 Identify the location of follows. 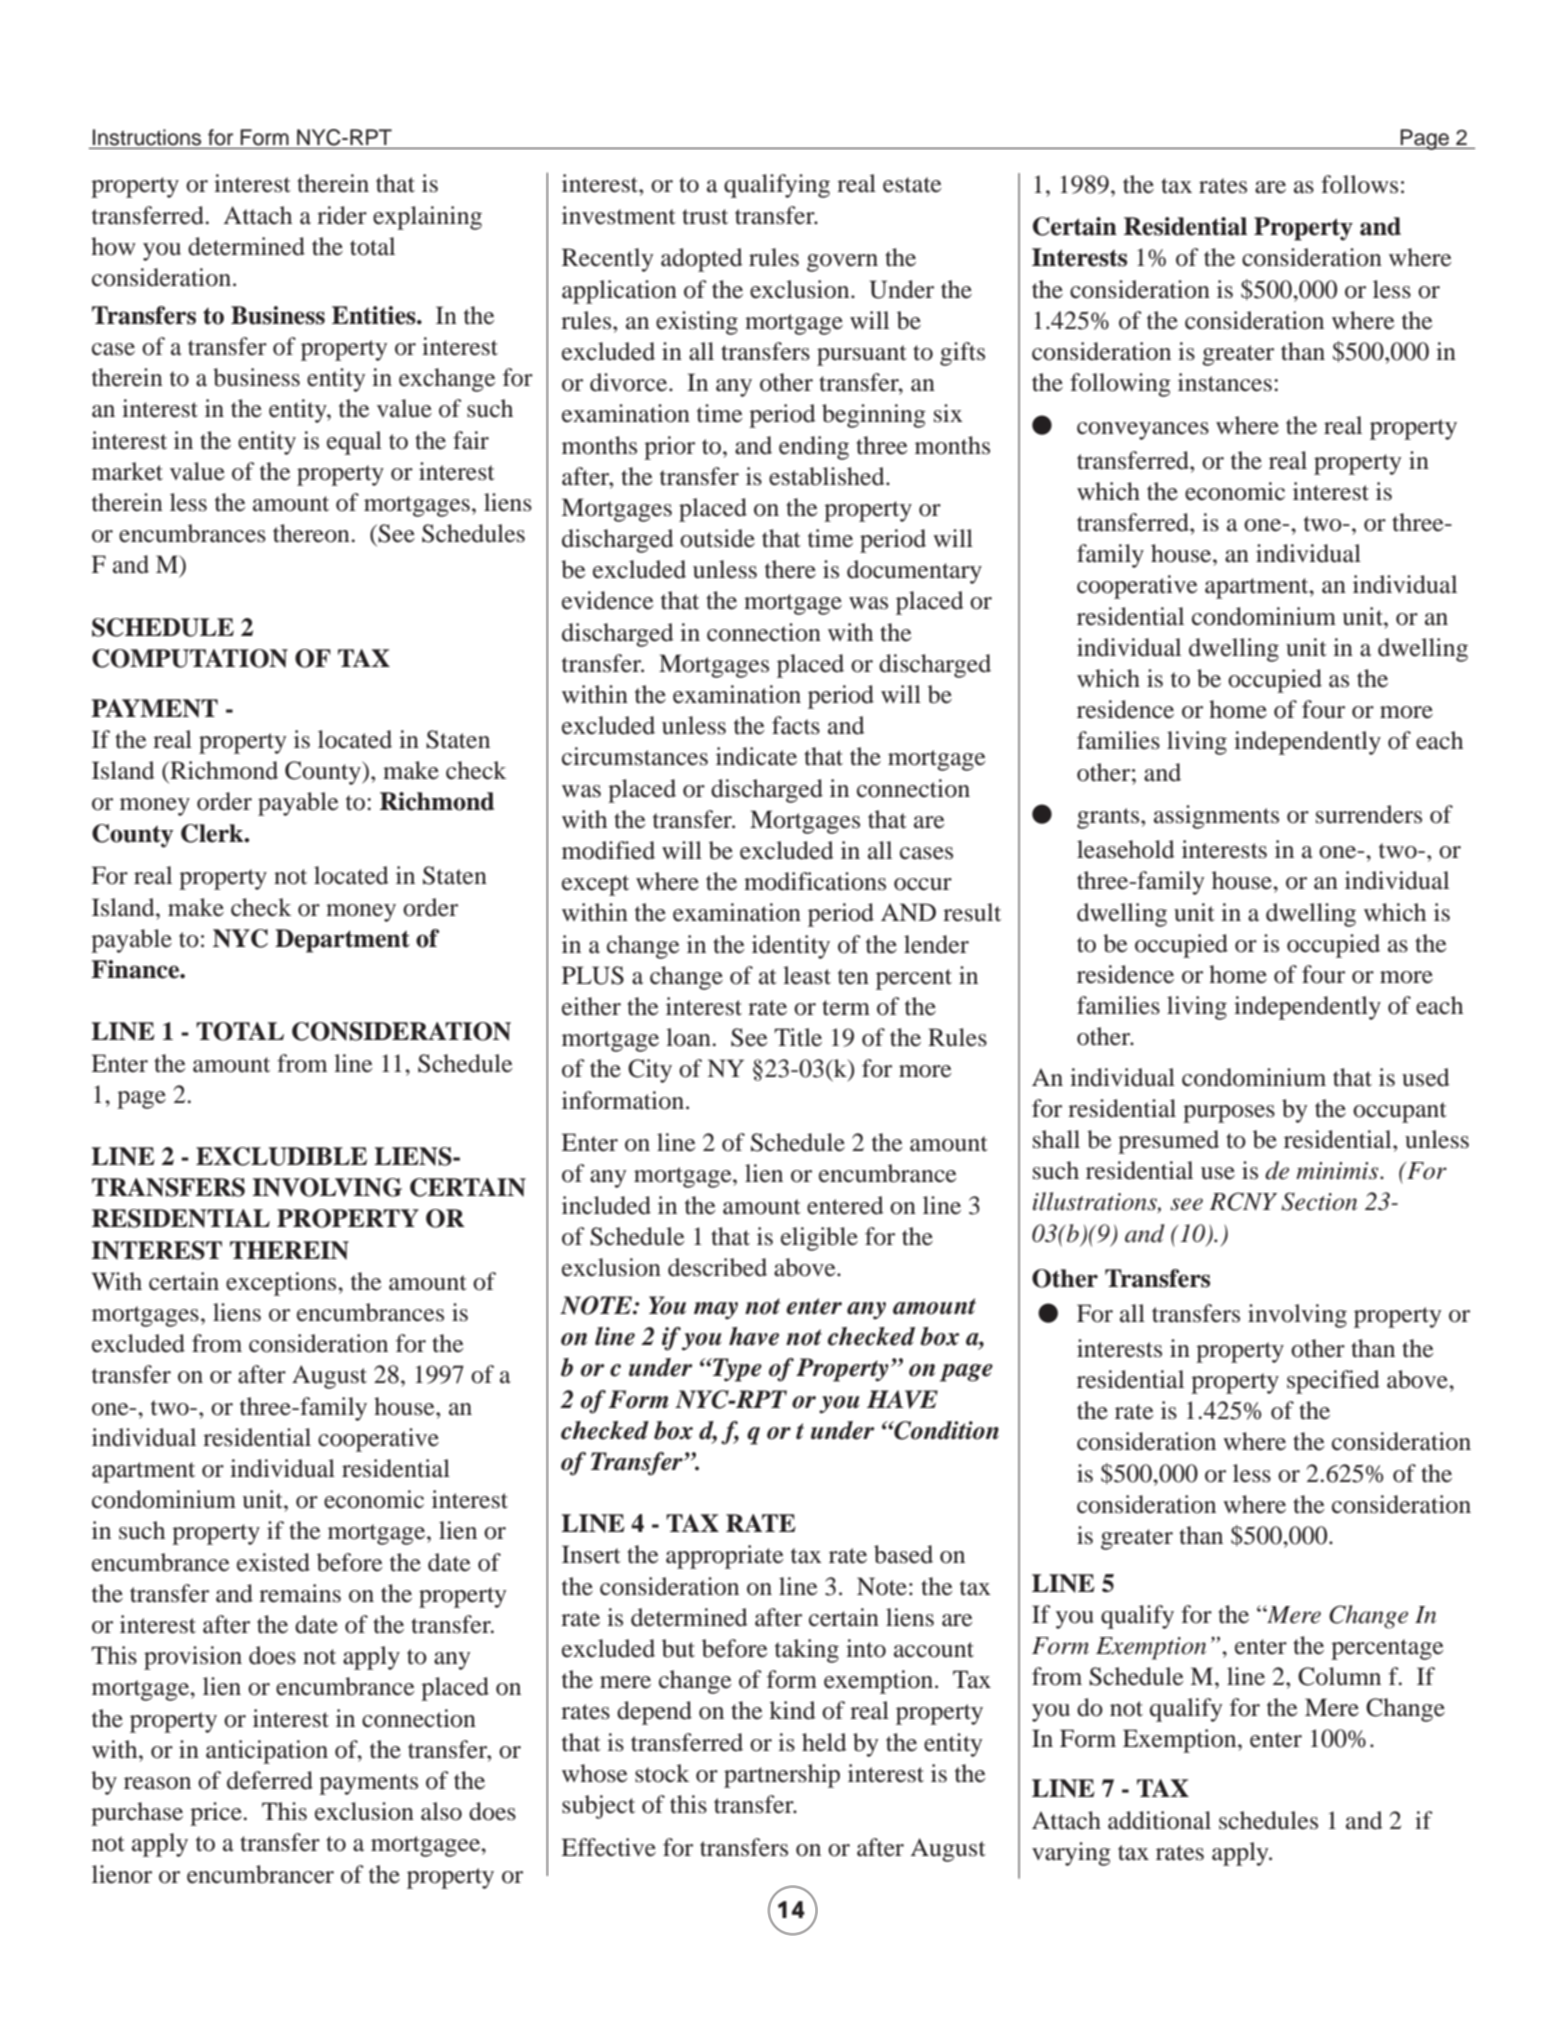
(1359, 184).
